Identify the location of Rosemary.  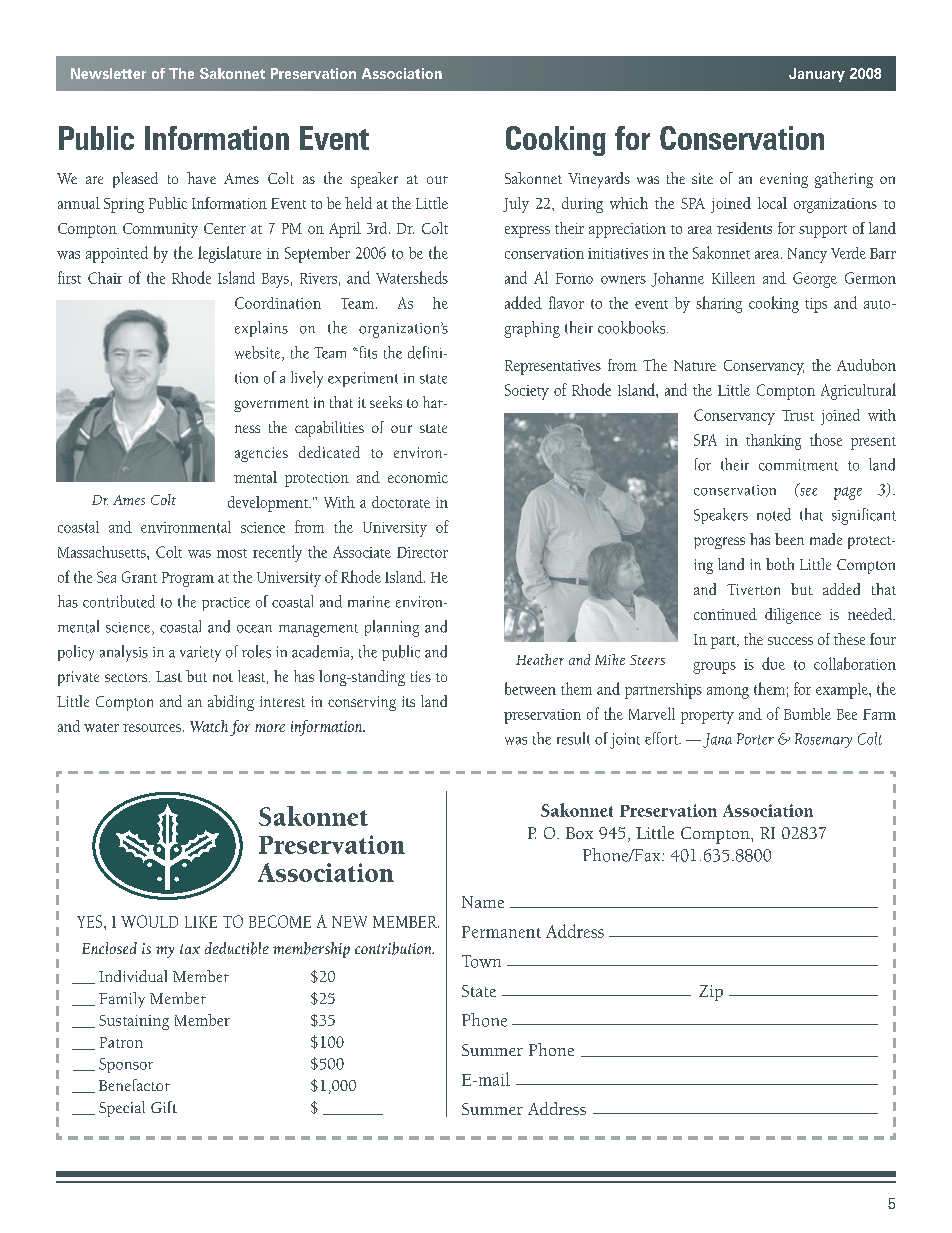
(823, 740).
